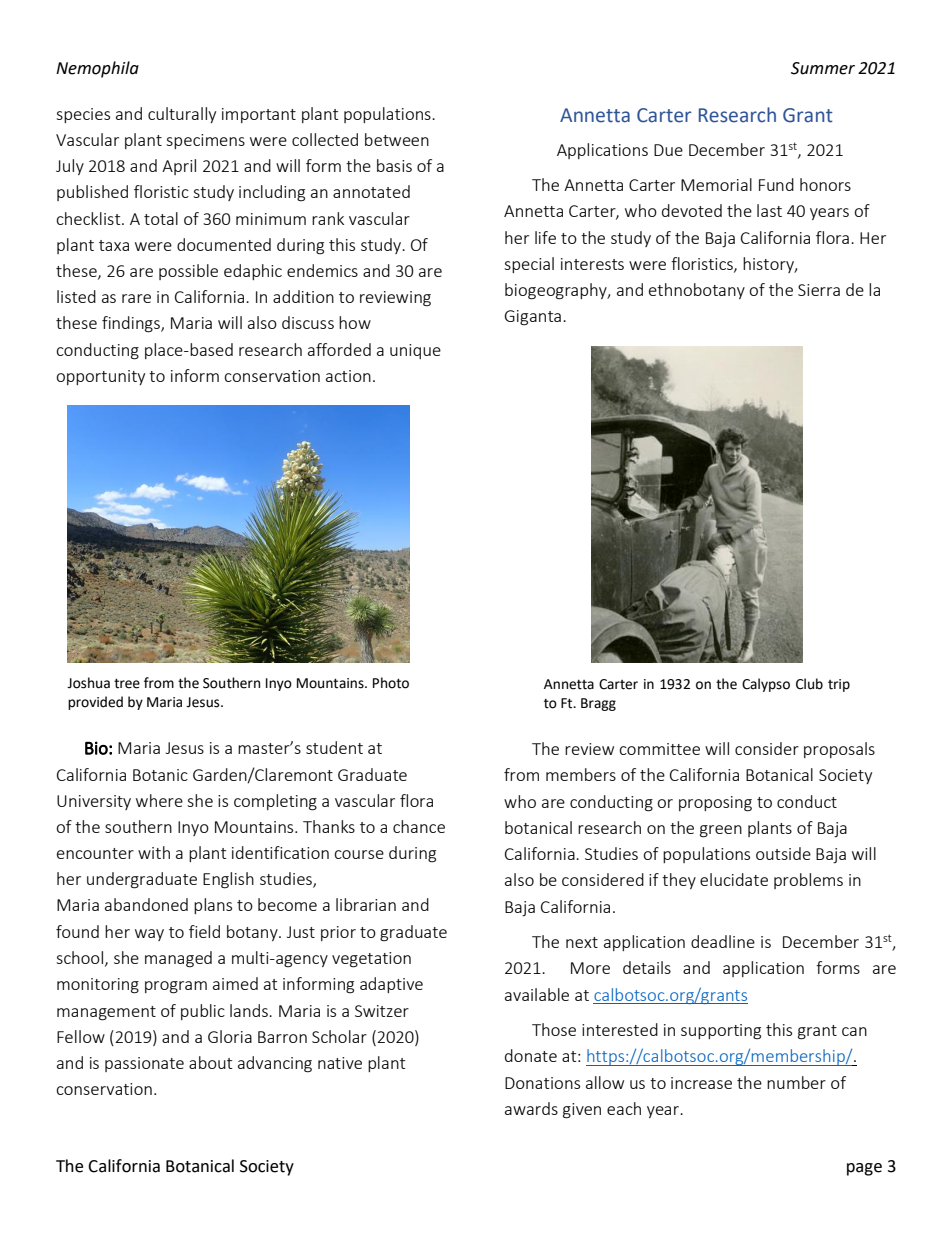  Describe the element at coordinates (391, 683) in the document. I see `Photo` at that location.
